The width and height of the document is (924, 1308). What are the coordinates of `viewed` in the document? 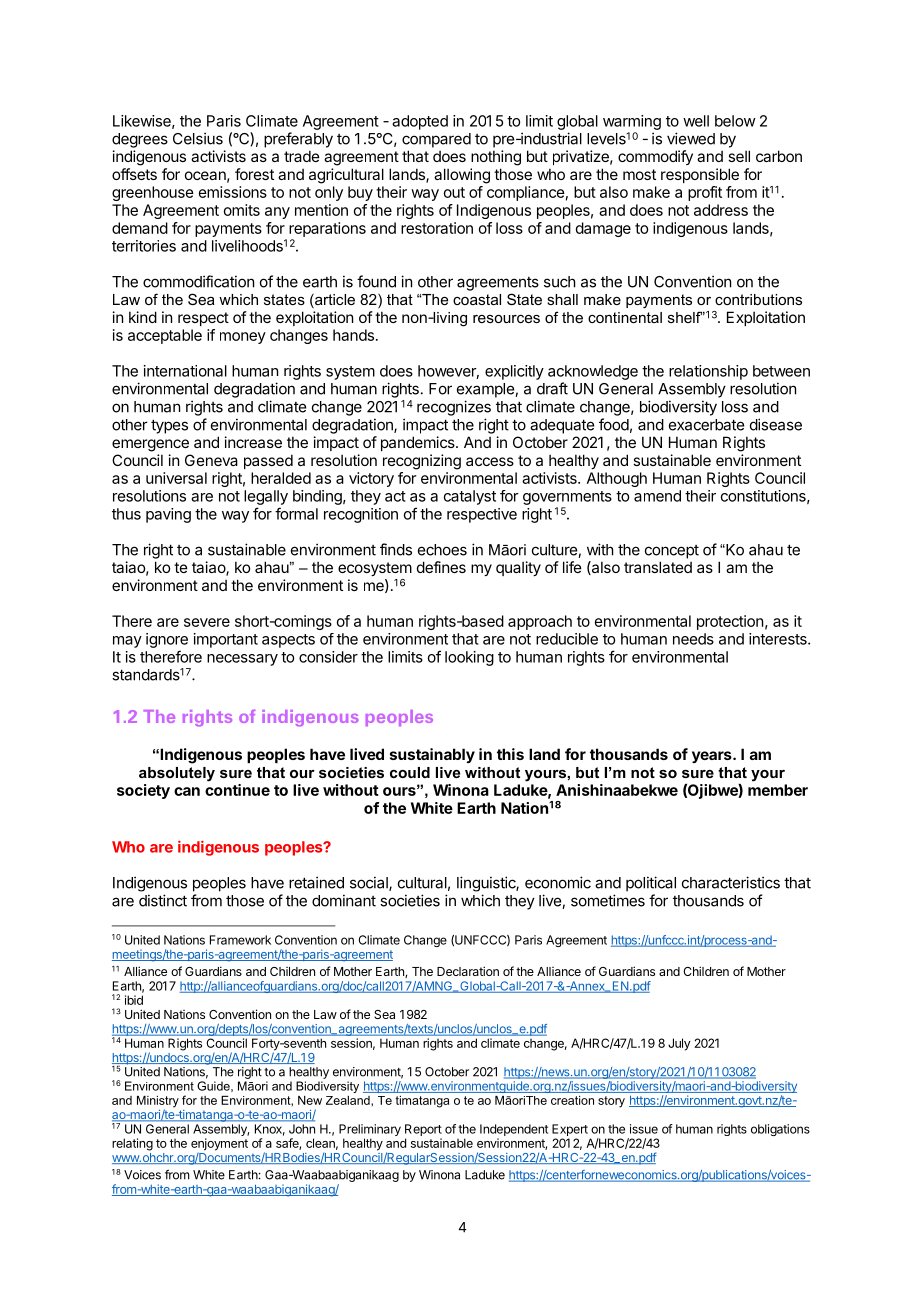 It's located at (691, 138).
